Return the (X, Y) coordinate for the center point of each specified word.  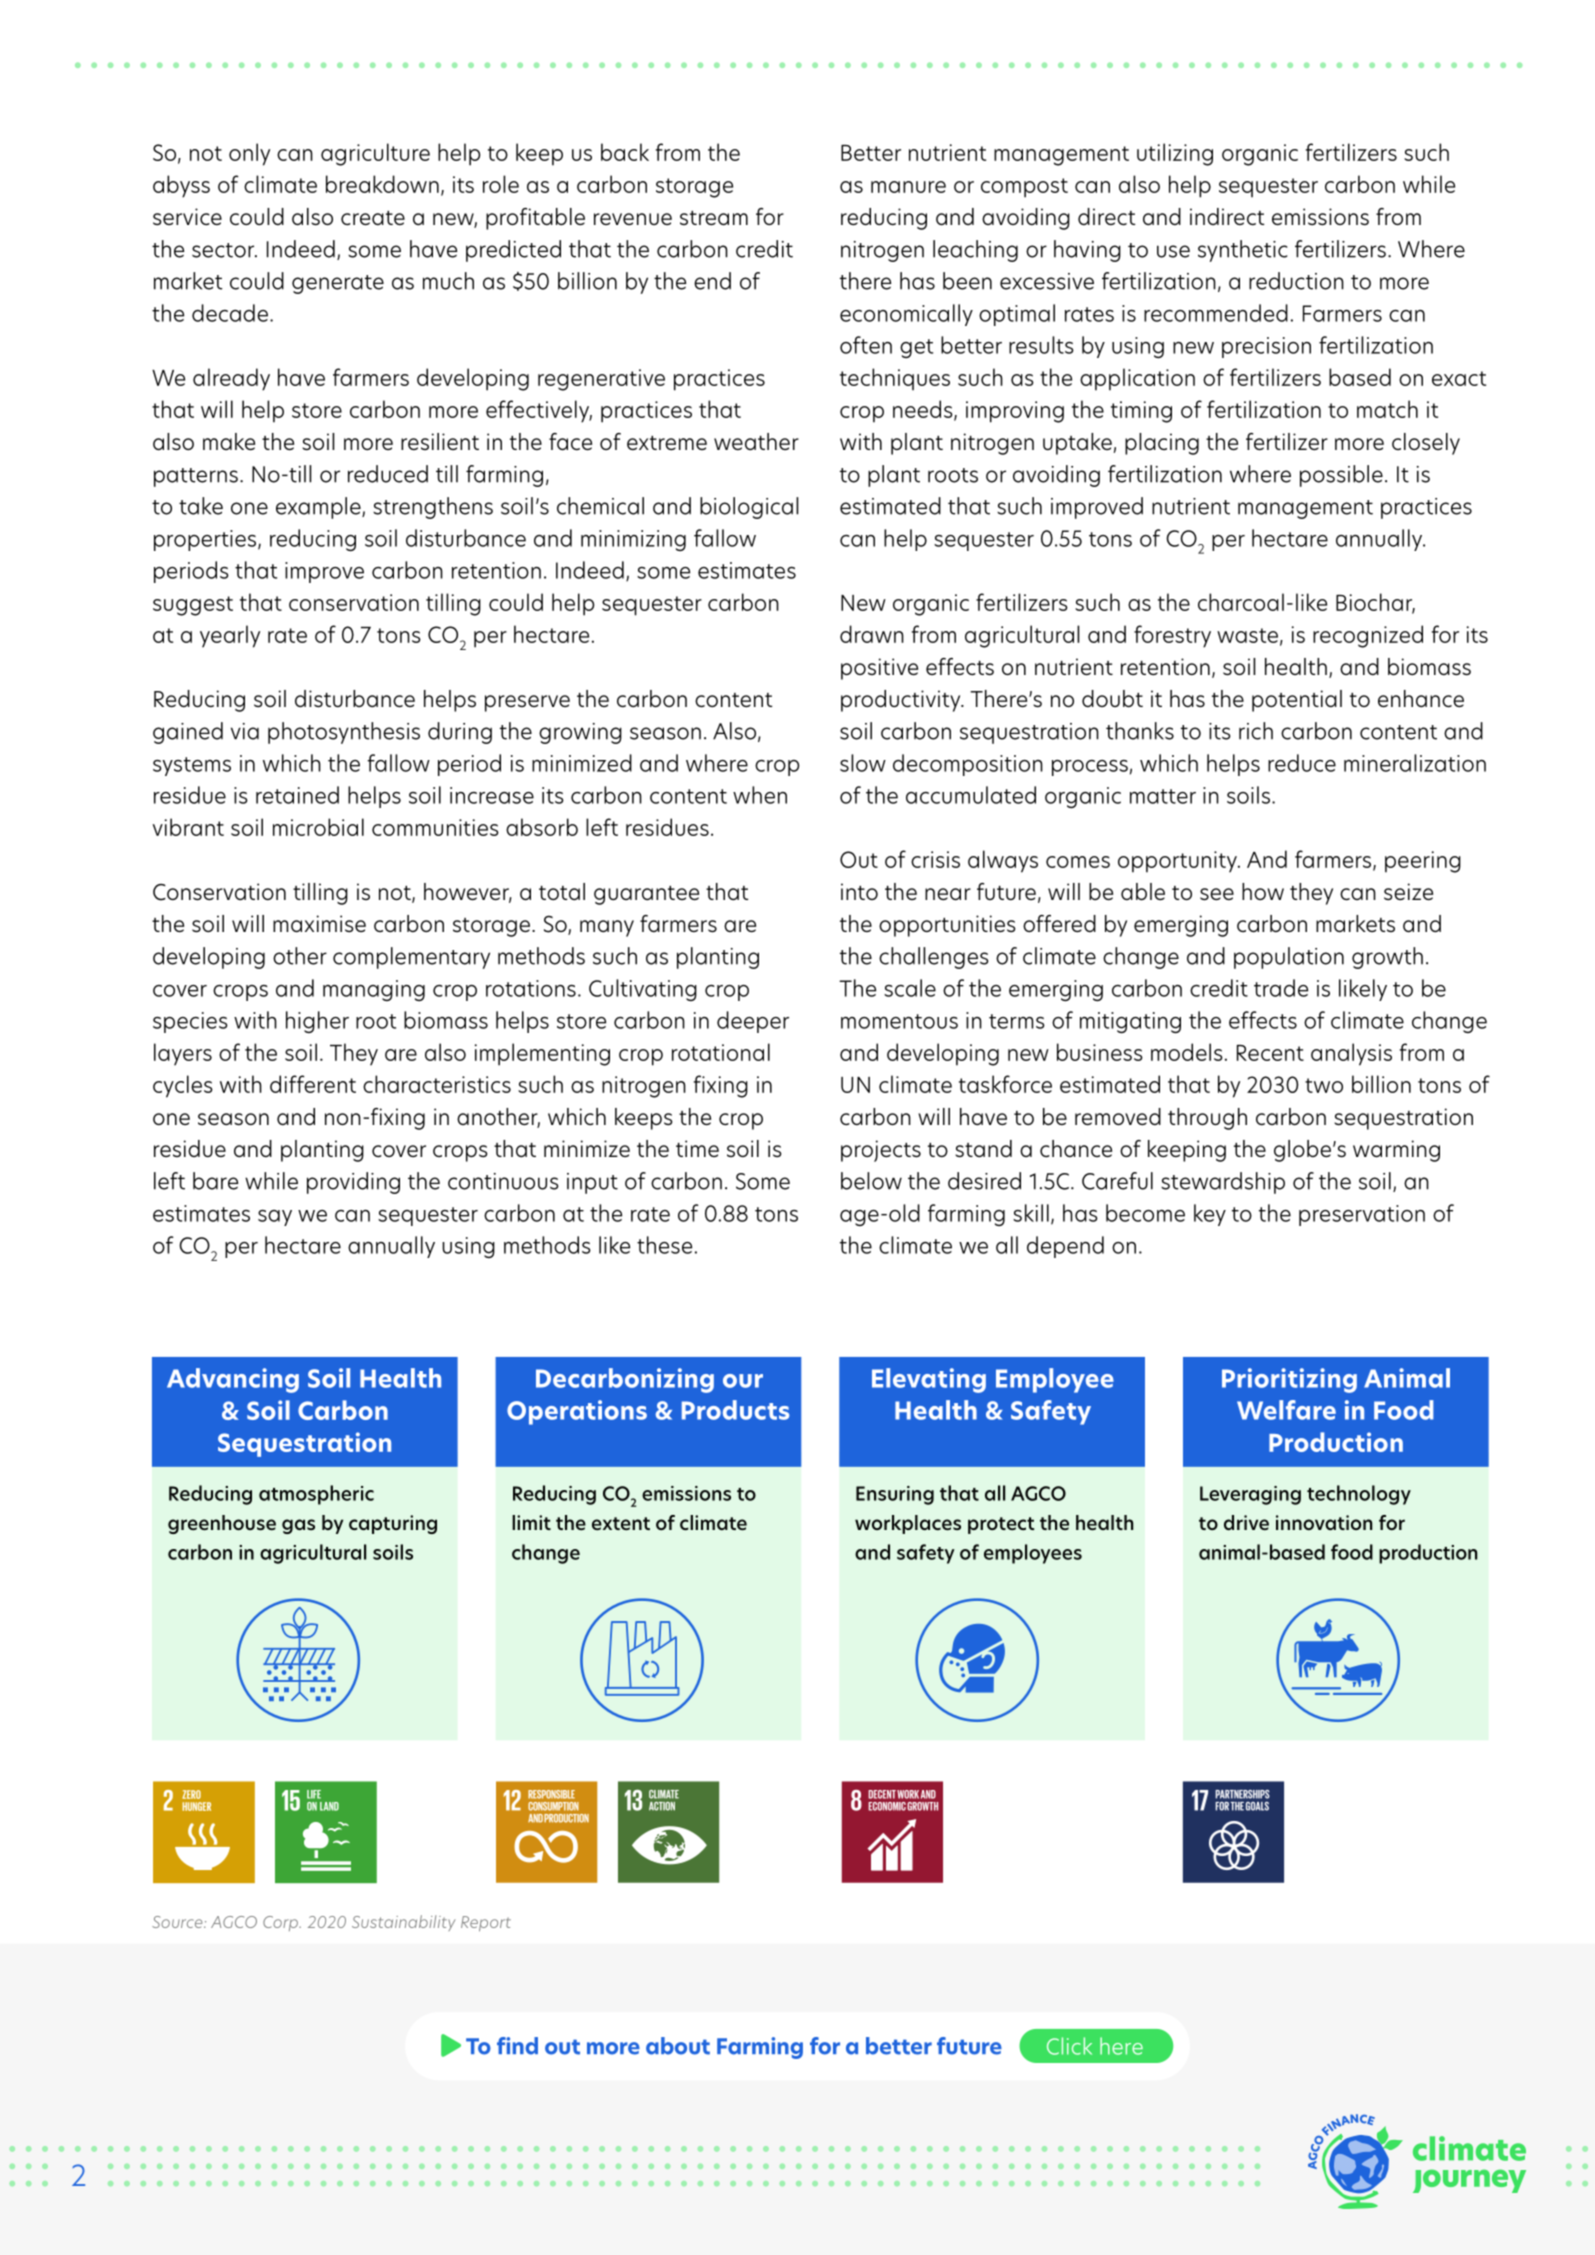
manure (908, 187)
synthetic (1243, 251)
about (678, 2046)
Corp (281, 1923)
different (313, 1084)
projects (881, 1151)
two (1324, 1085)
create (373, 218)
